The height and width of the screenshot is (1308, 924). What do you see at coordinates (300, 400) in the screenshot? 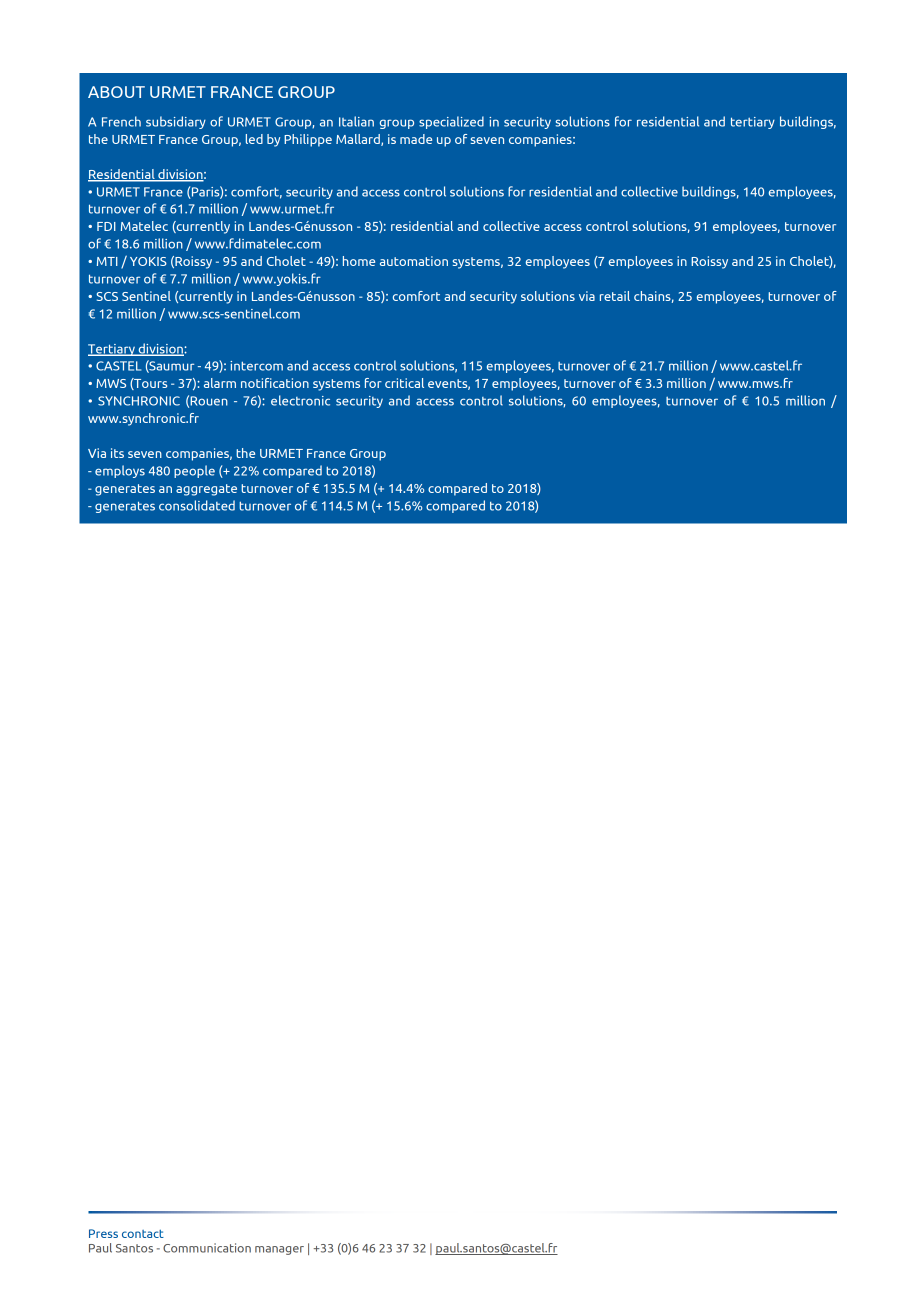
I see `electronic` at bounding box center [300, 400].
